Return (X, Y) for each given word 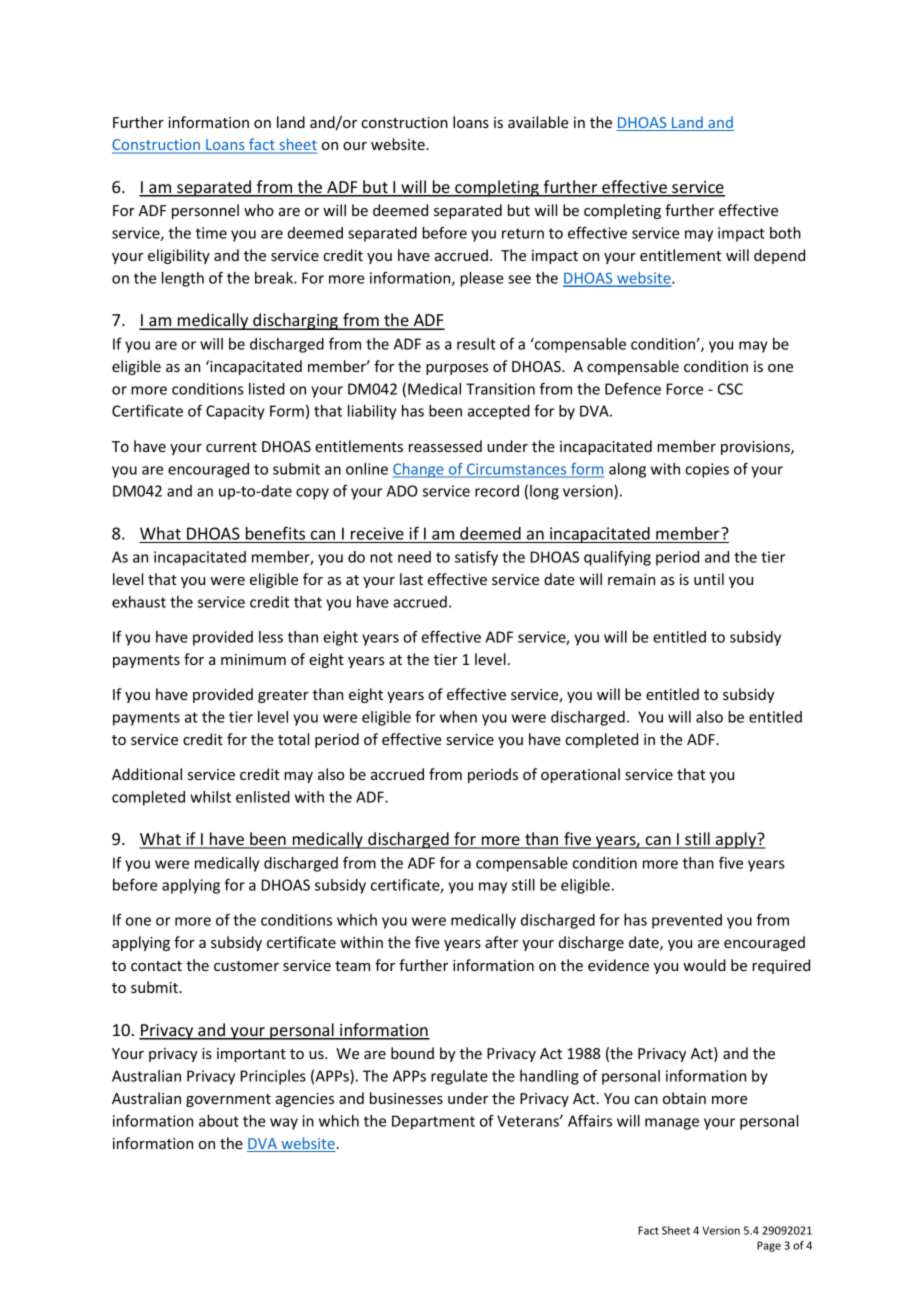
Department (433, 1122)
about (219, 1121)
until (709, 579)
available (538, 122)
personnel (205, 211)
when (458, 717)
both (785, 233)
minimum (253, 659)
